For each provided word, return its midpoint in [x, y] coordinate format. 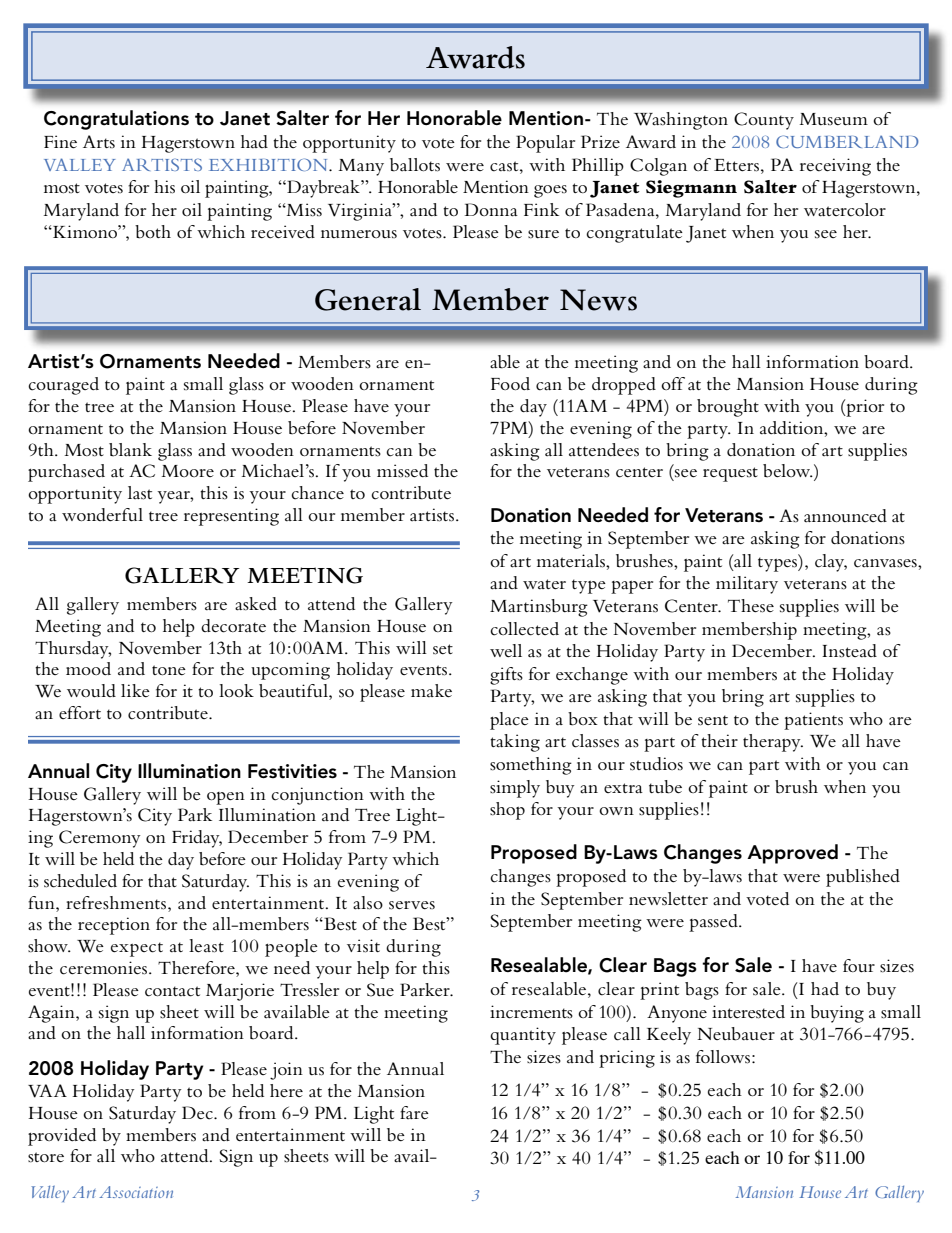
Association [136, 1192]
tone [169, 670]
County [764, 121]
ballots [415, 165]
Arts [99, 141]
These [751, 606]
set [443, 649]
